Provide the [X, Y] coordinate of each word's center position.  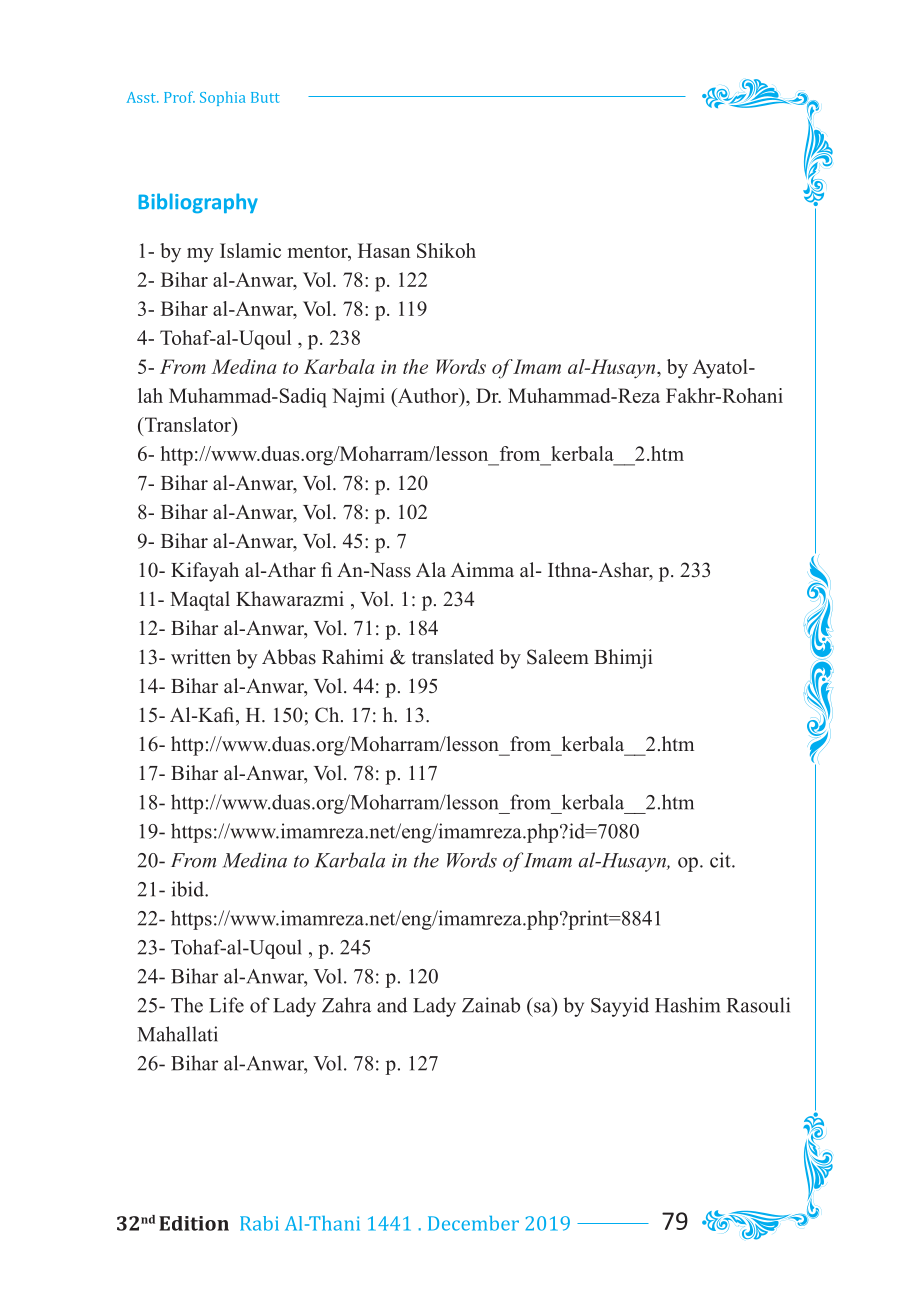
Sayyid [620, 1007]
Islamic [250, 250]
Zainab [491, 1005]
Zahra [346, 1005]
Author [428, 397]
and [392, 1005]
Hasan [384, 250]
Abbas [289, 657]
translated [453, 657]
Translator [188, 426]
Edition [194, 1223]
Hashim [687, 1005]
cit [721, 860]
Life [226, 1005]
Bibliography [198, 203]
